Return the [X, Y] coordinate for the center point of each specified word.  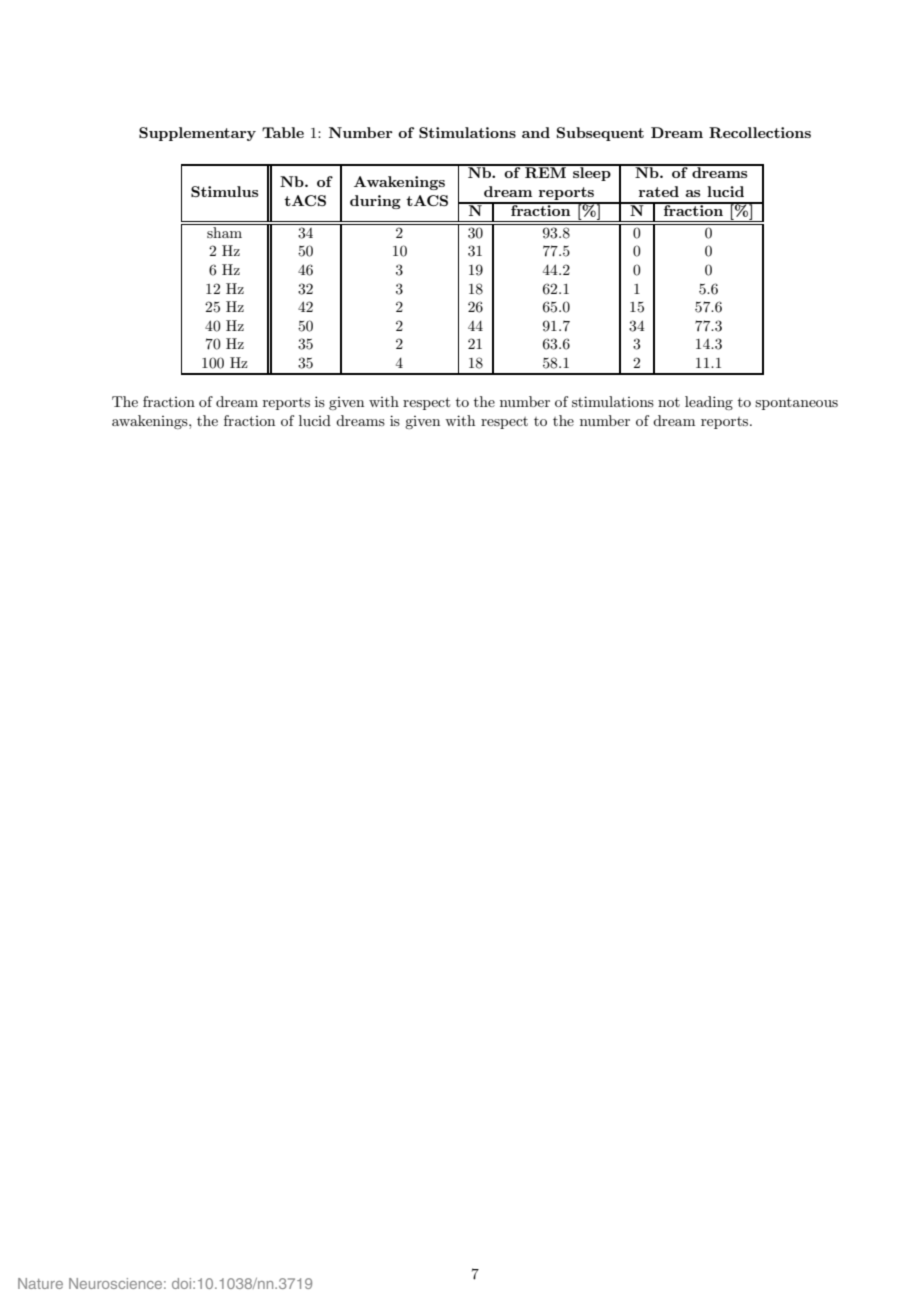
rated [659, 191]
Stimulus [224, 191]
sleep [592, 173]
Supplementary [197, 134]
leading [709, 403]
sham [224, 232]
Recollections [760, 132]
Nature [40, 1283]
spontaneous [796, 404]
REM [546, 171]
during [375, 202]
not [669, 402]
